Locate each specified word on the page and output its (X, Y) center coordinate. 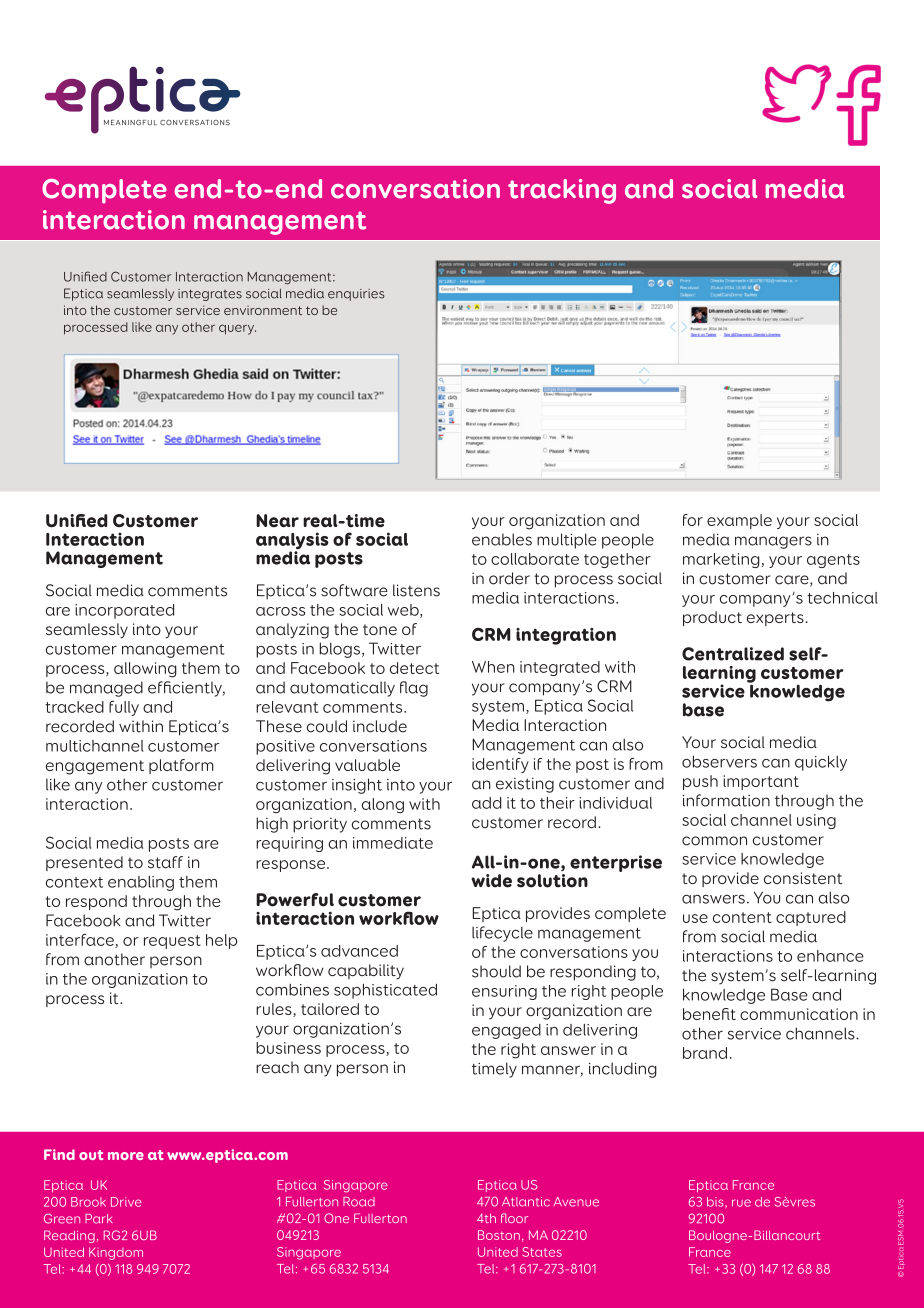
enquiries (356, 295)
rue (741, 1203)
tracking (562, 191)
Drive (126, 1202)
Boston (499, 1235)
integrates (210, 295)
